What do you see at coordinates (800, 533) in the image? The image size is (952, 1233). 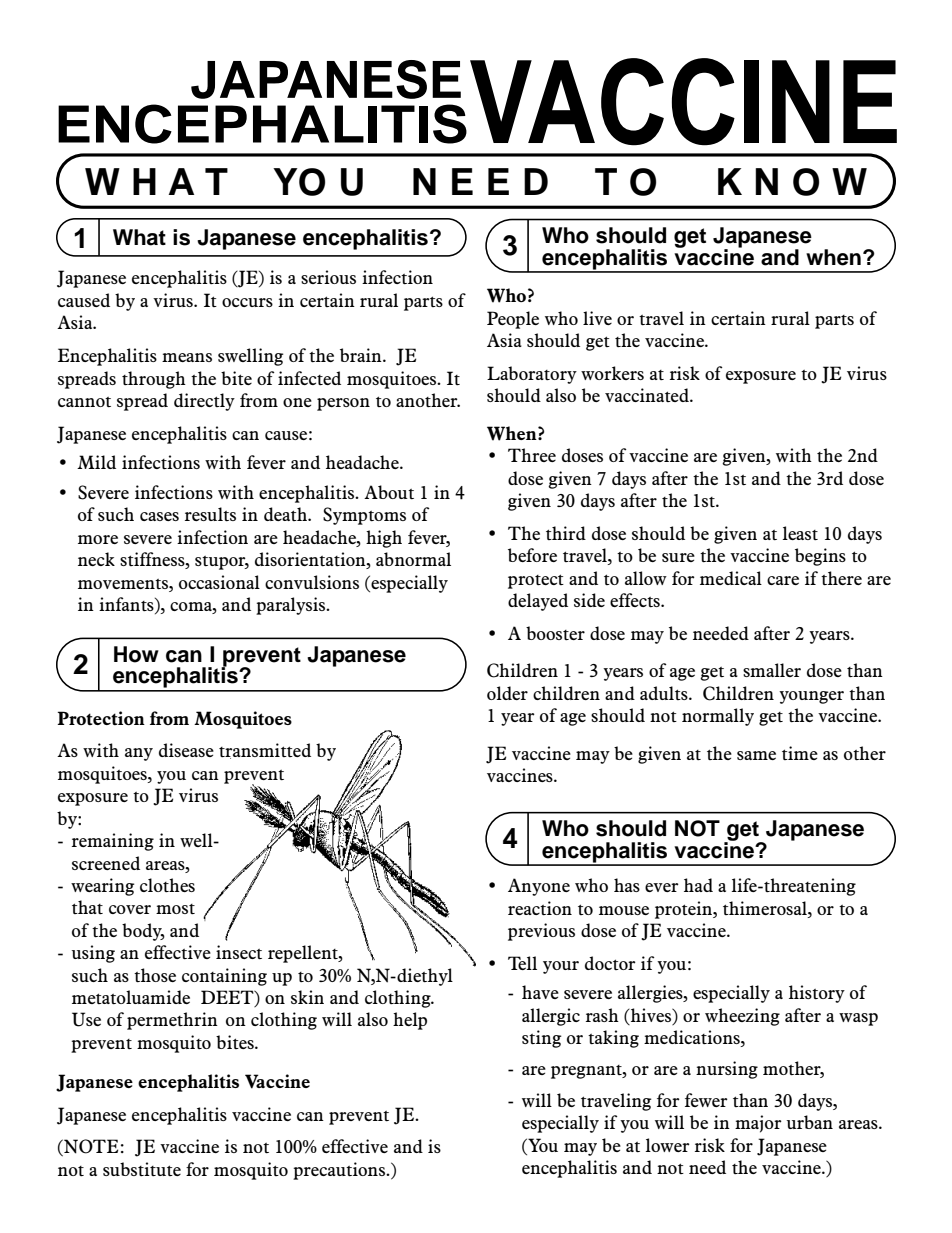 I see `least` at bounding box center [800, 533].
